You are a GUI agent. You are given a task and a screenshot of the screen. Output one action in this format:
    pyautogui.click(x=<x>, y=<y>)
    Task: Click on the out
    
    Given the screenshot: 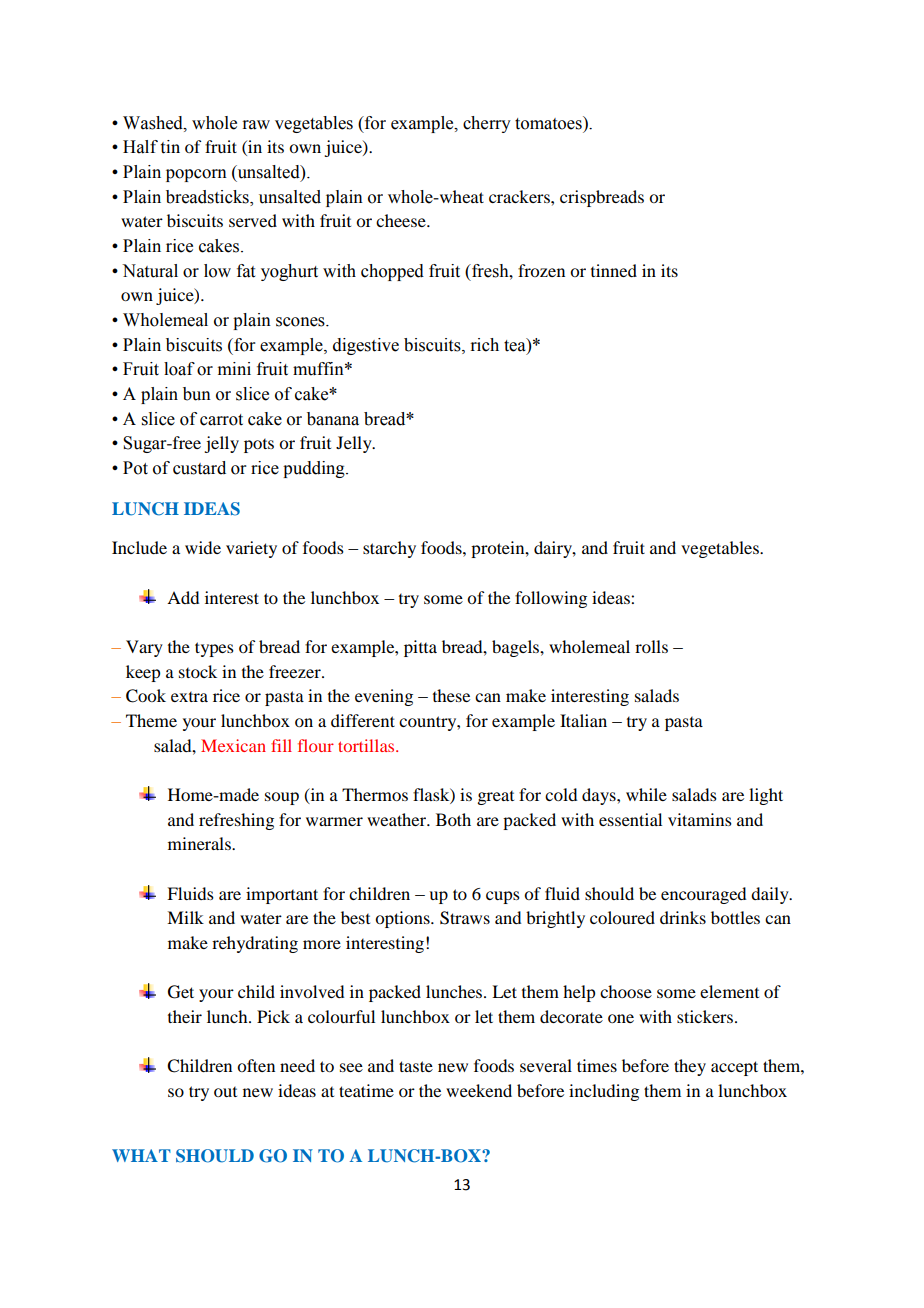 What is the action you would take?
    pyautogui.click(x=225, y=1092)
